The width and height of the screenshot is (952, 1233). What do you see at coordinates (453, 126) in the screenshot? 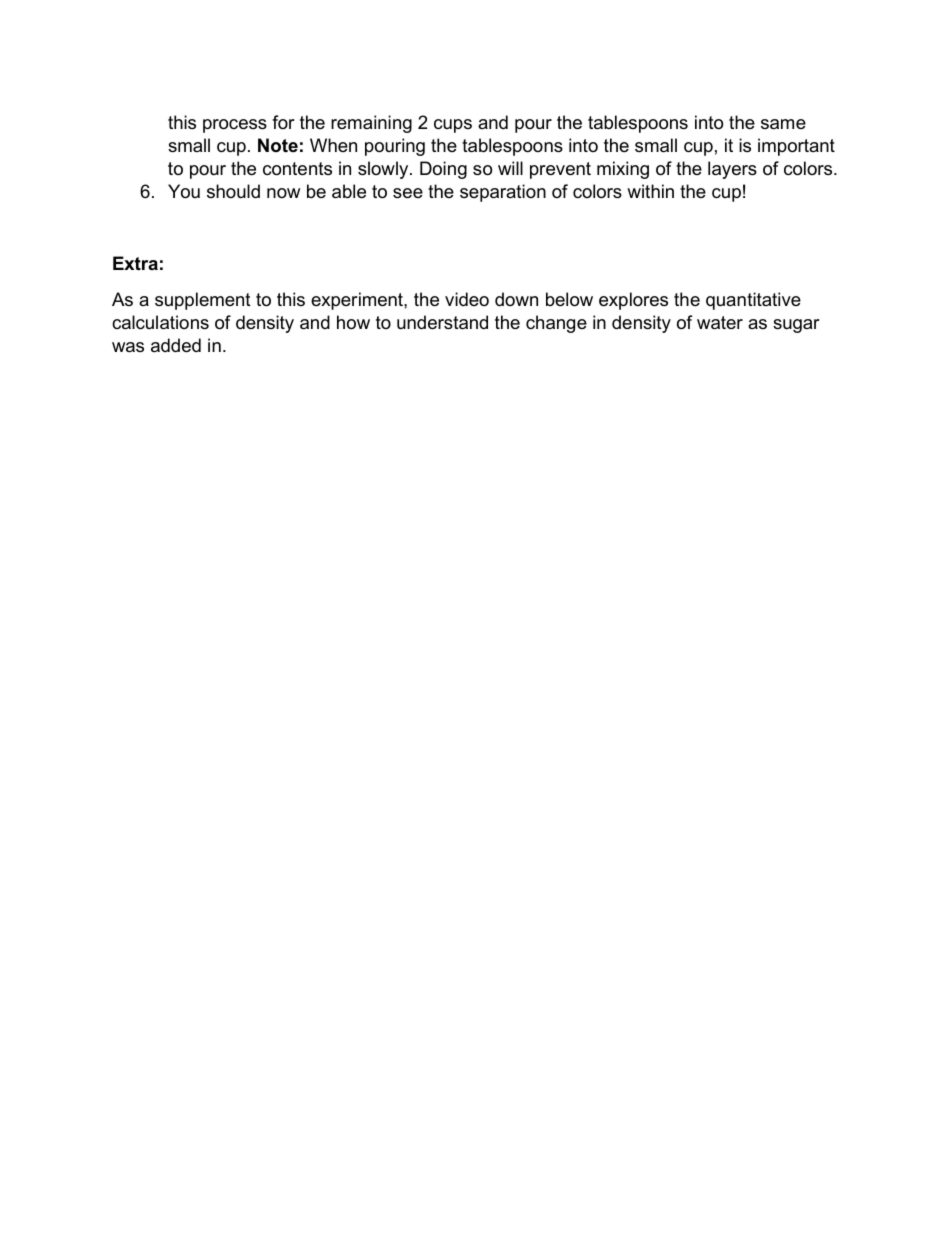
I see `cups` at bounding box center [453, 126].
